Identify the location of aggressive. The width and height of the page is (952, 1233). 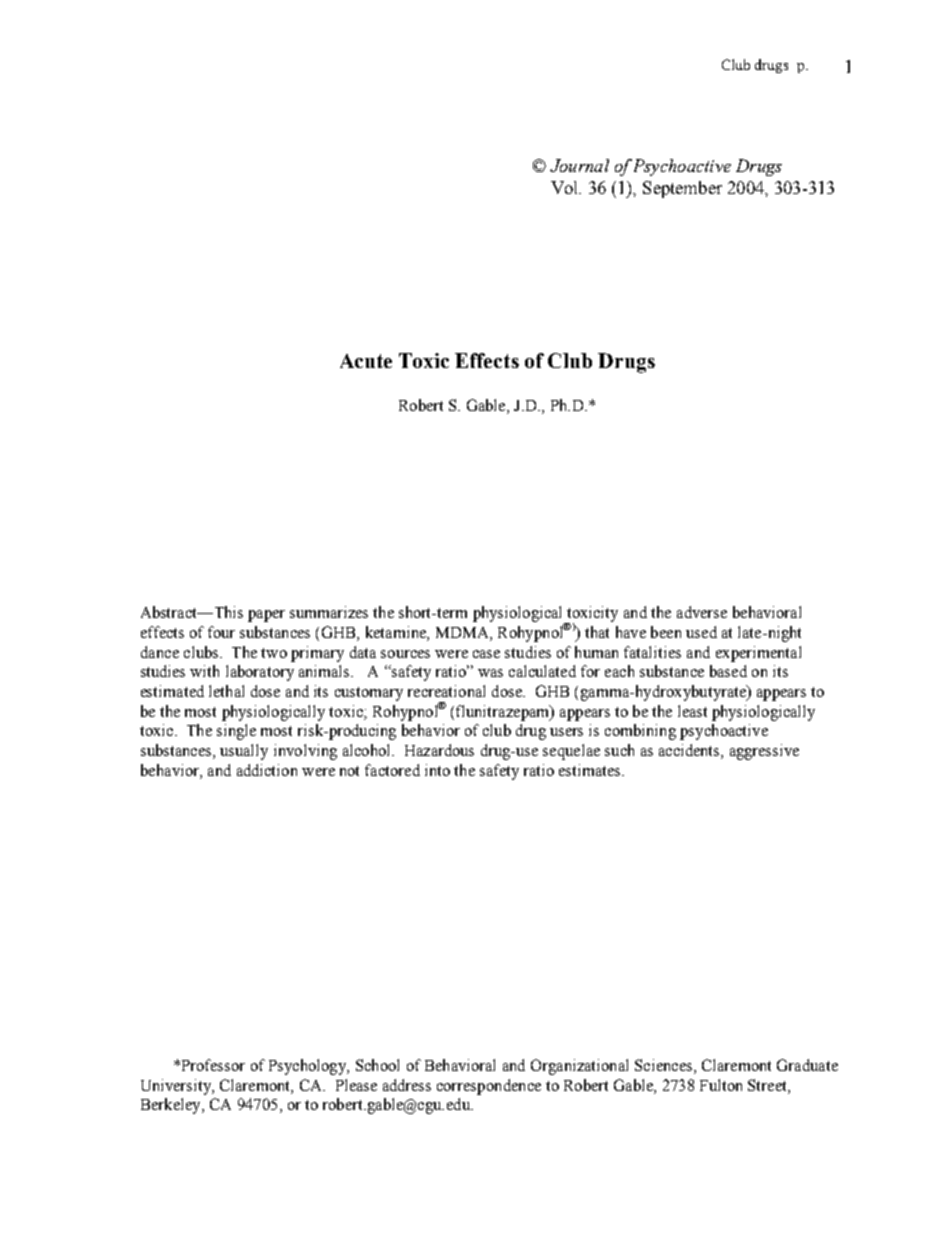
(764, 752).
